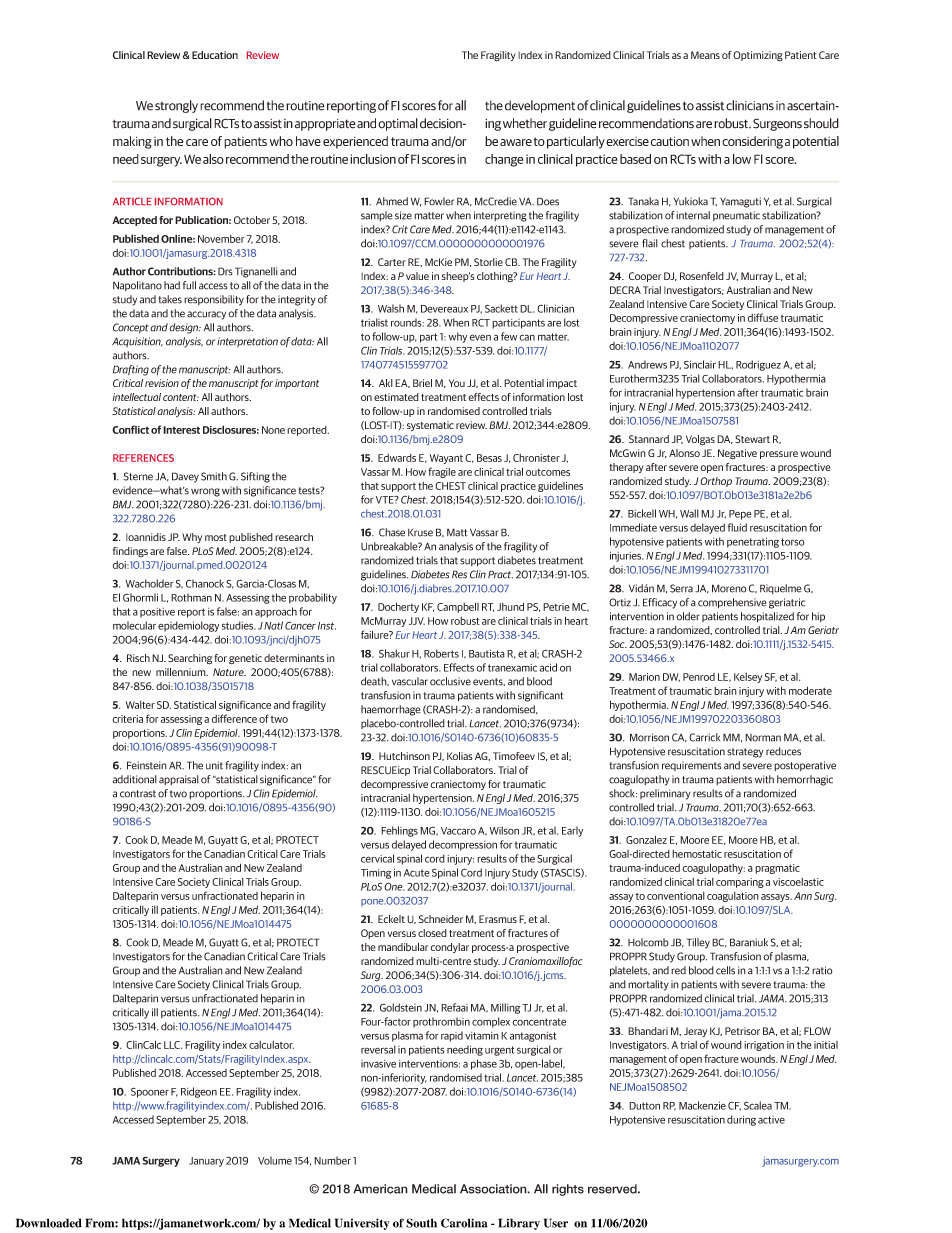  Describe the element at coordinates (767, 617) in the screenshot. I see `hospitalized` at that location.
